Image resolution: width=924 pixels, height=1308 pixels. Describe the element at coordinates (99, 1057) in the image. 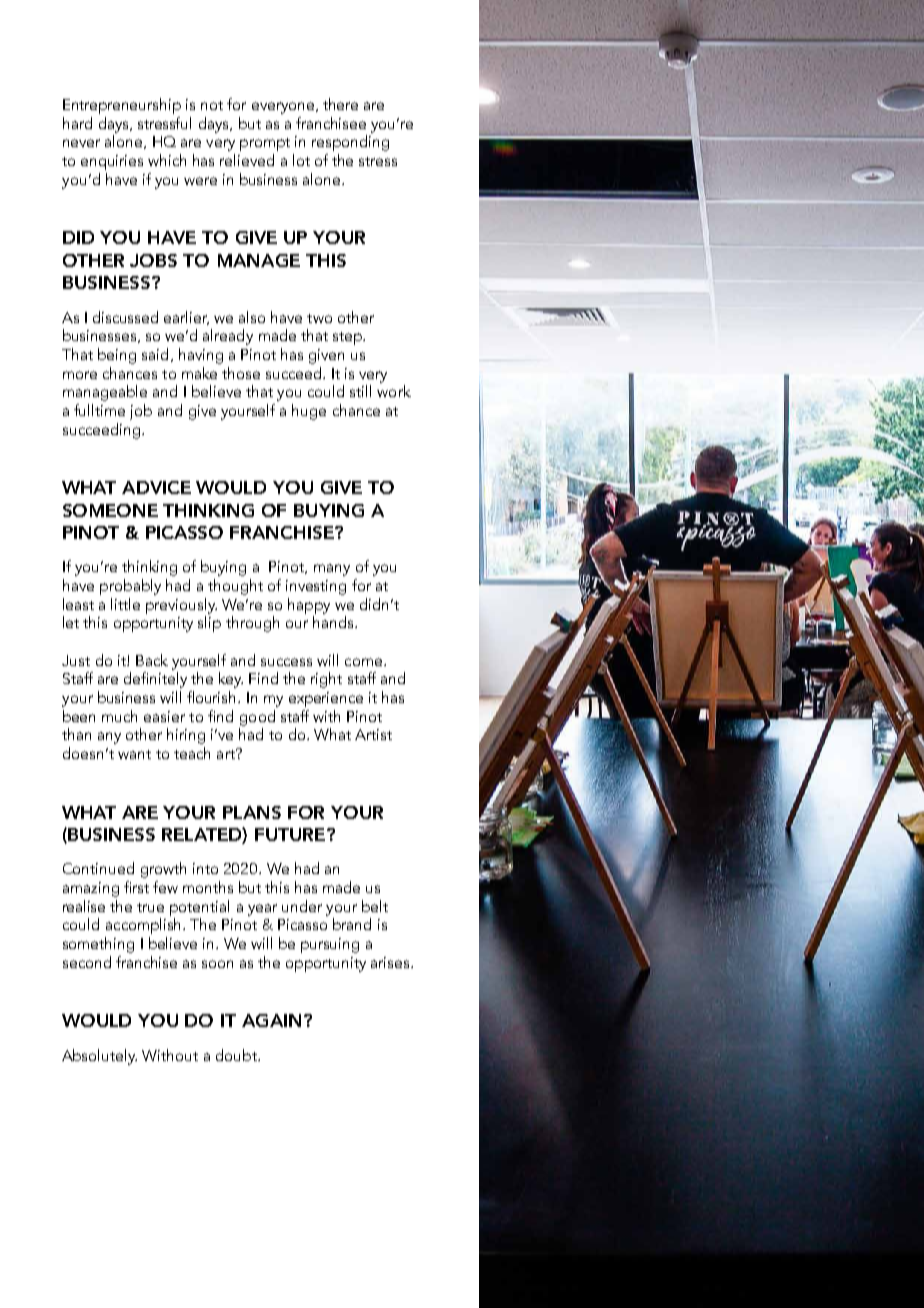

I see `Absolutely` at that location.
